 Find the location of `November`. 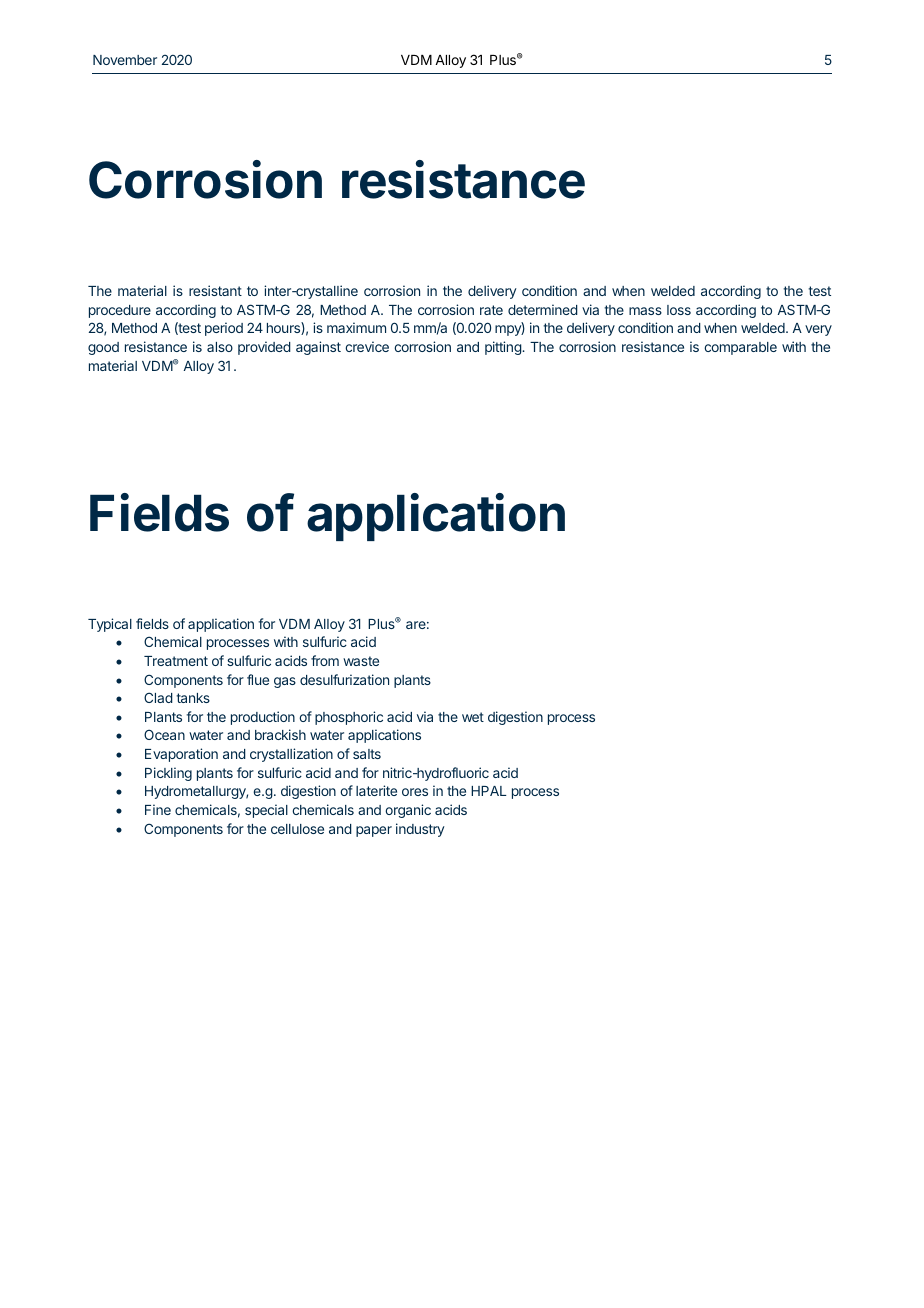

November is located at coordinates (125, 60).
